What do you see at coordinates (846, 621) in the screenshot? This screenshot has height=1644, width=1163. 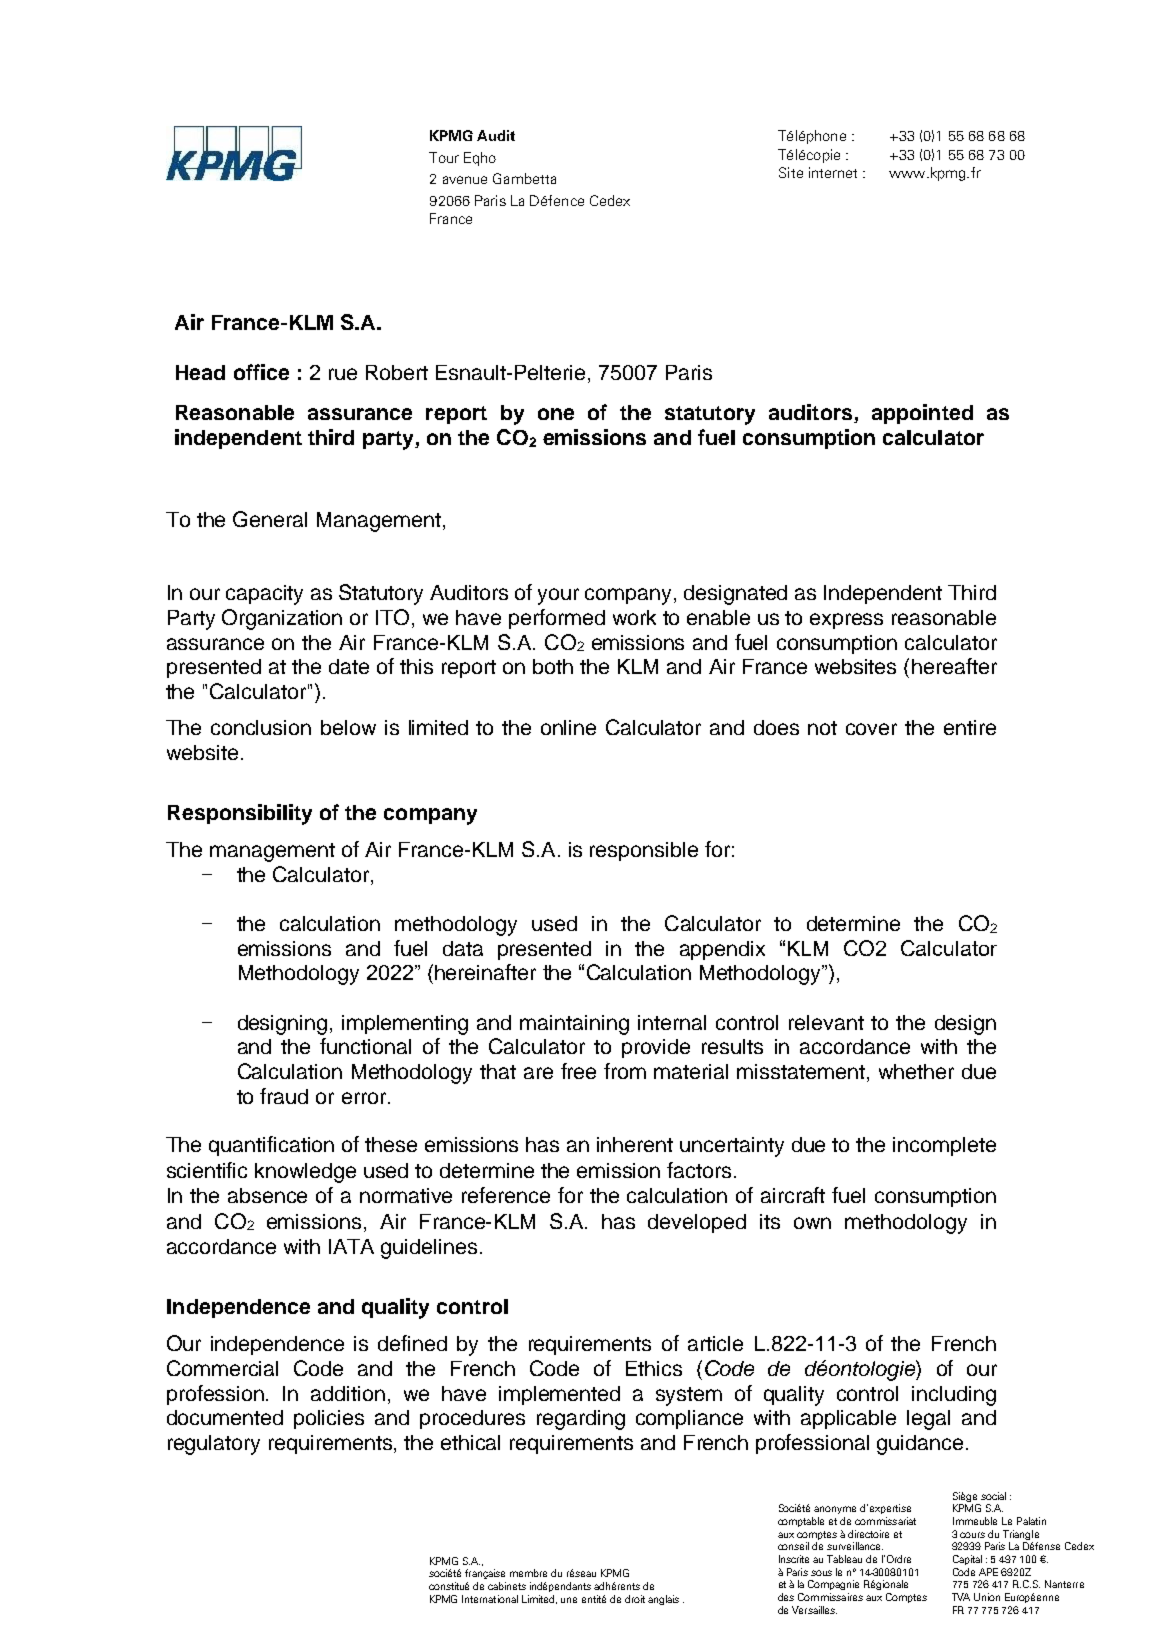 I see `express` at bounding box center [846, 621].
